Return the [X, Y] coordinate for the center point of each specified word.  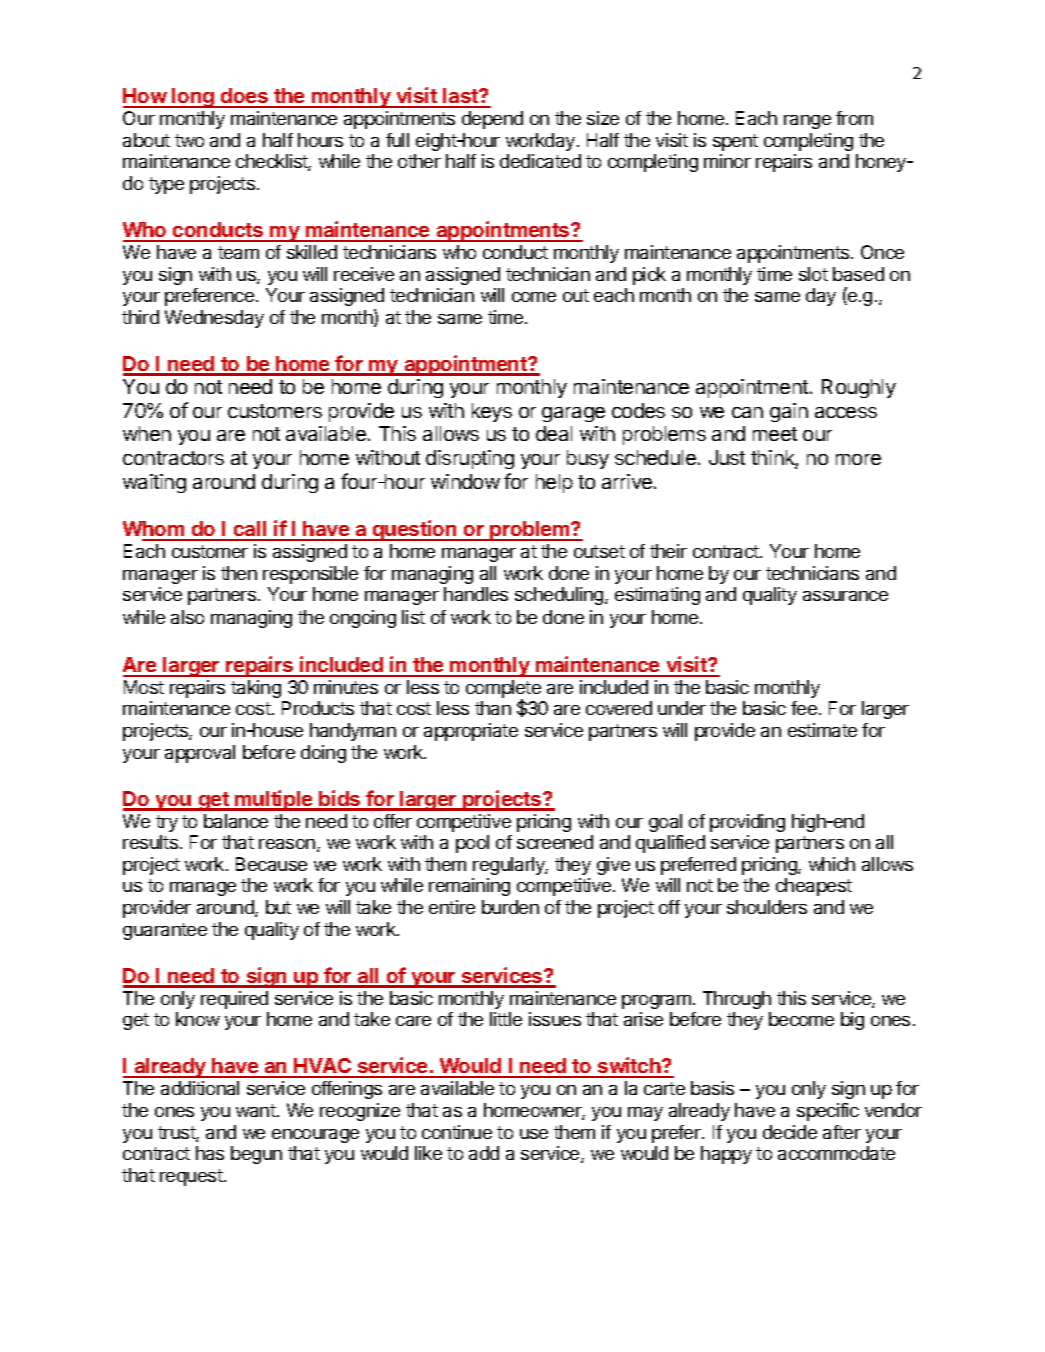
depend [492, 120]
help [554, 483]
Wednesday [214, 319]
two [189, 140]
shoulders [767, 907]
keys [492, 412]
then [239, 573]
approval [200, 754]
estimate [822, 730]
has [210, 1153]
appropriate [471, 732]
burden [510, 907]
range [807, 122]
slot [813, 274]
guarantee [165, 931]
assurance [845, 596]
